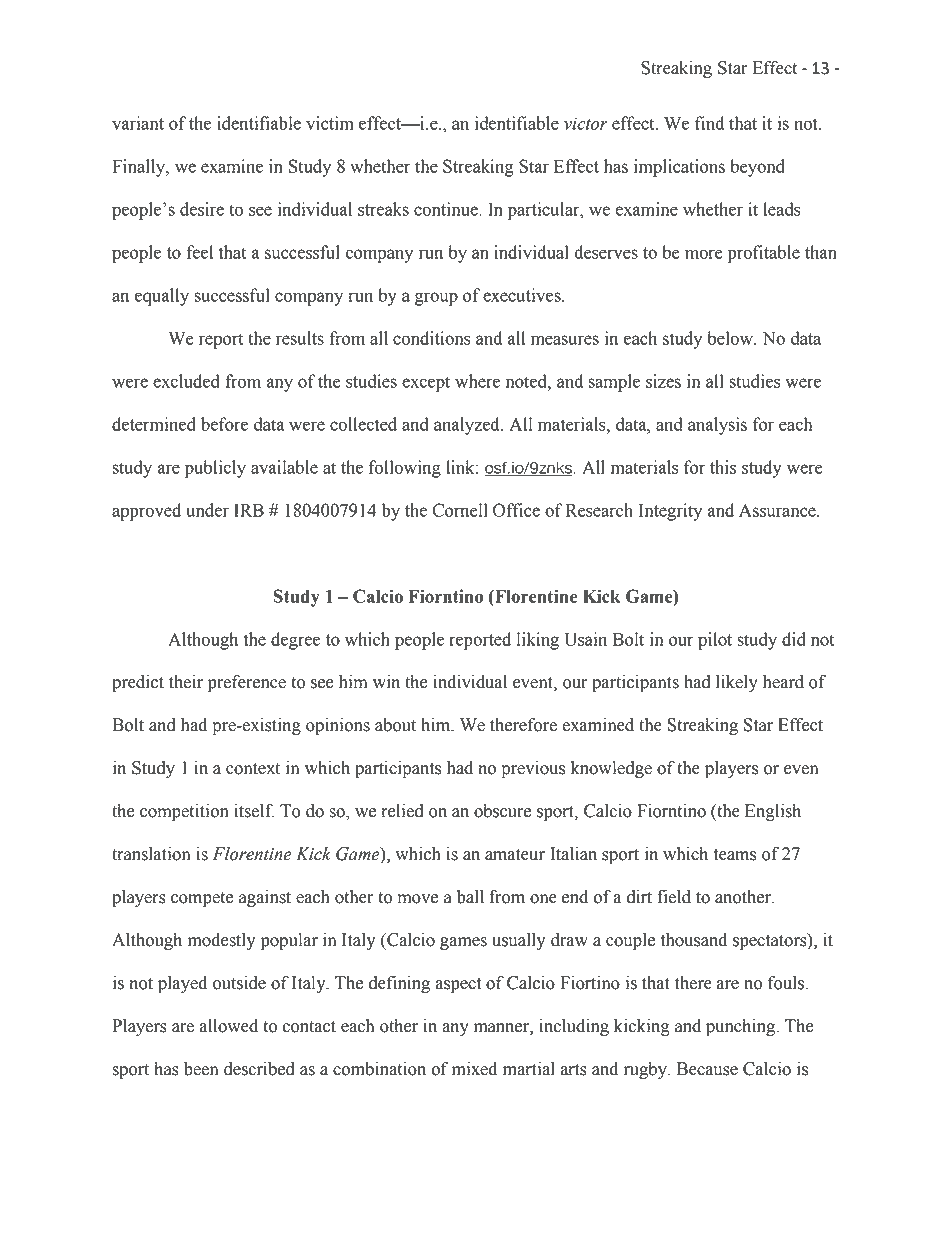 This image has height=1233, width=952. What do you see at coordinates (737, 683) in the image?
I see `likely` at bounding box center [737, 683].
